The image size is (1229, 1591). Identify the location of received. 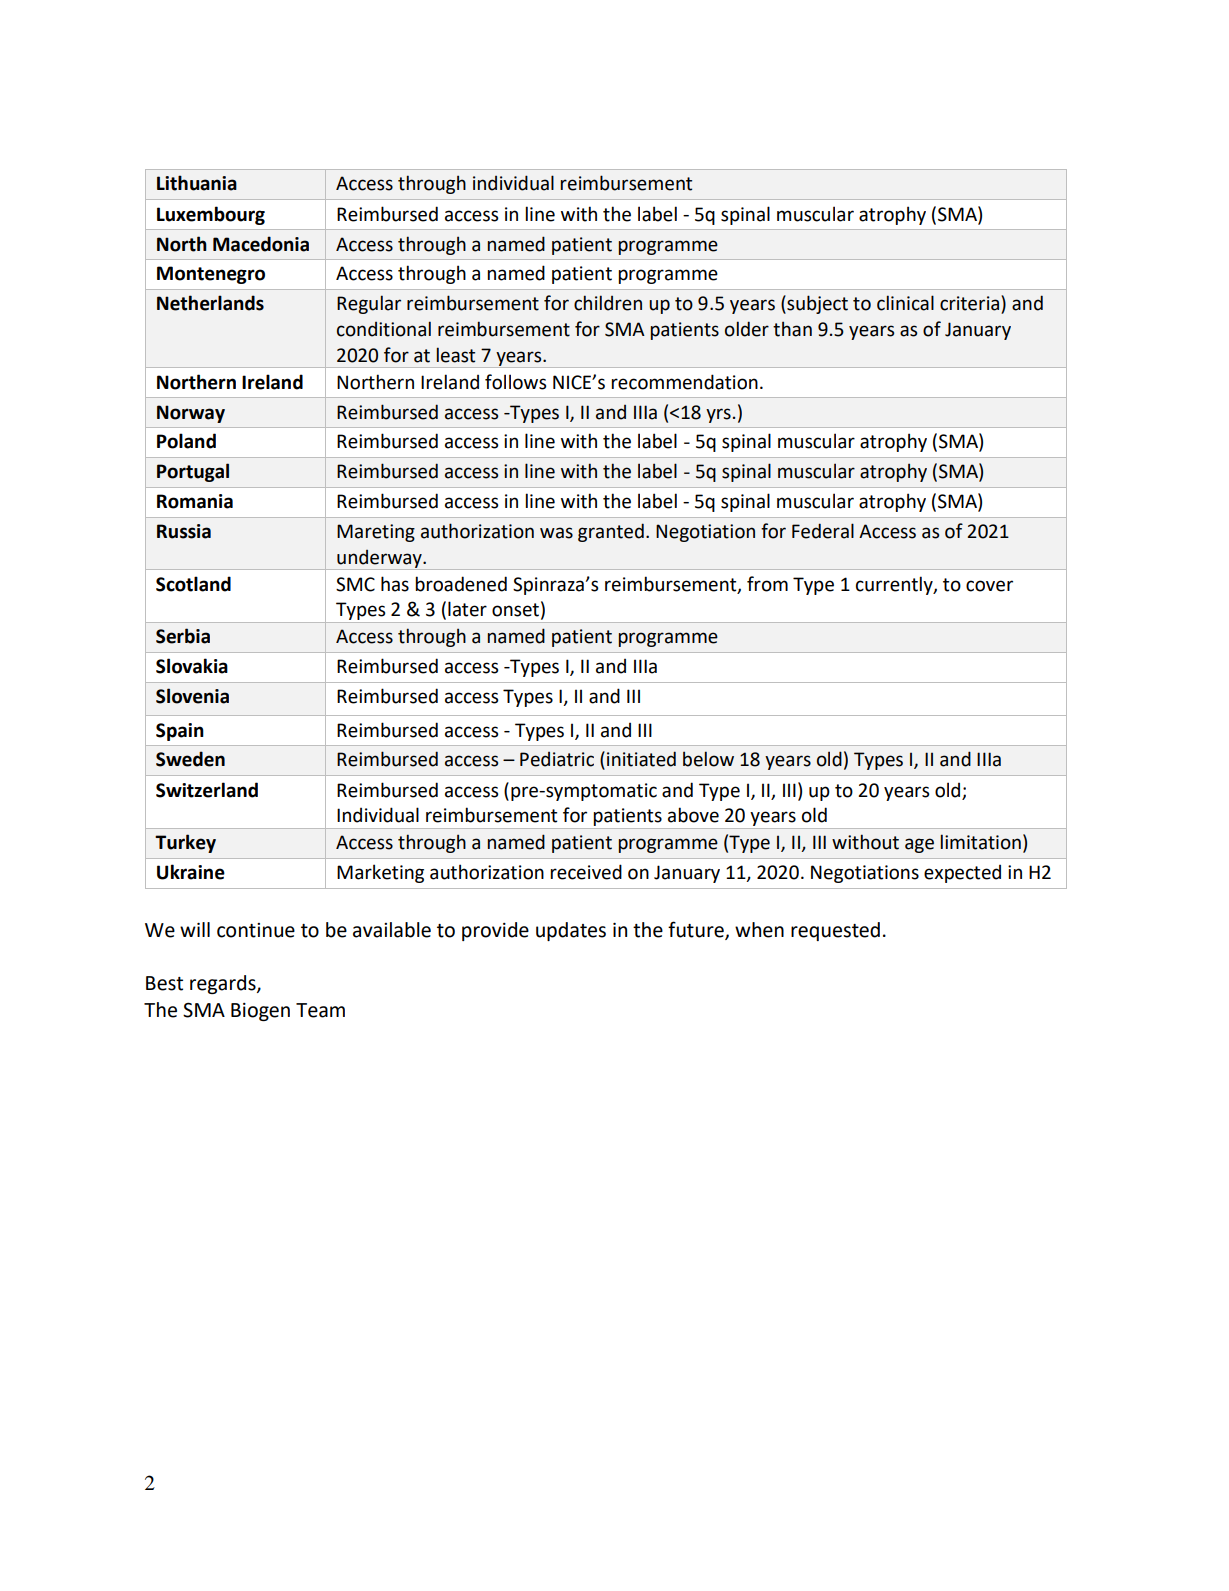
(586, 872).
